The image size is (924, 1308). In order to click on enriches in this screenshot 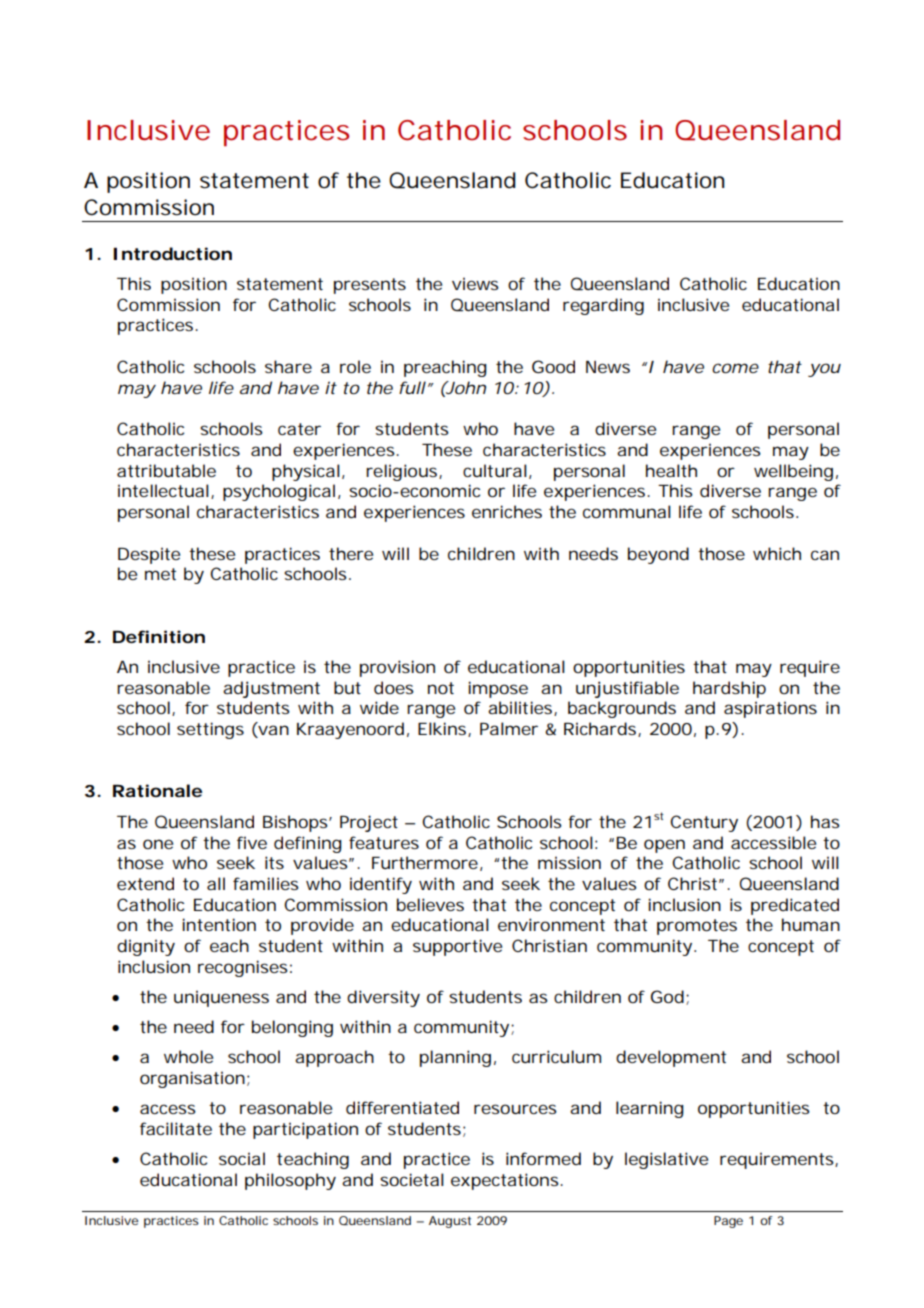, I will do `click(507, 511)`.
